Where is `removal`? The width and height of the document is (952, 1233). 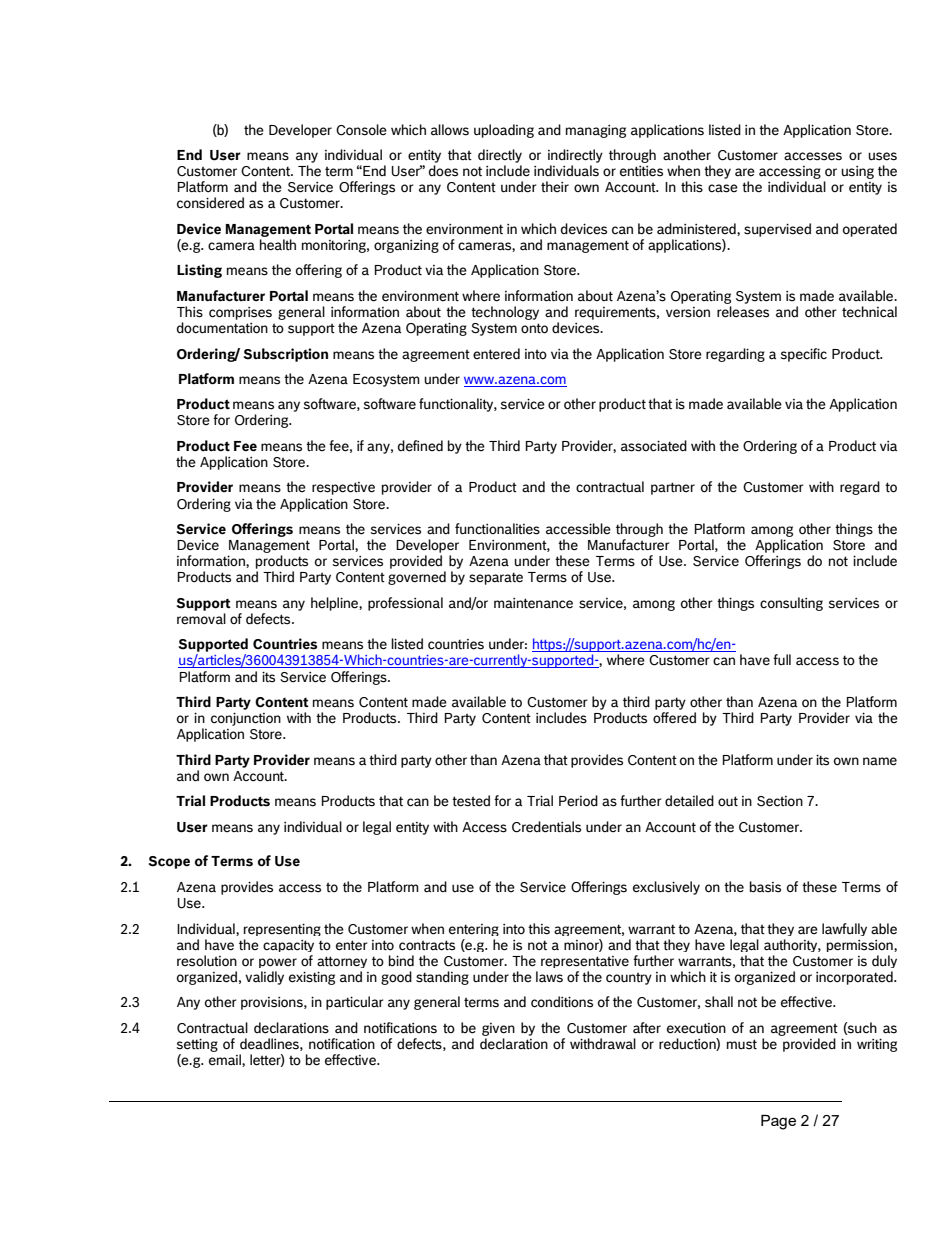 removal is located at coordinates (201, 619).
